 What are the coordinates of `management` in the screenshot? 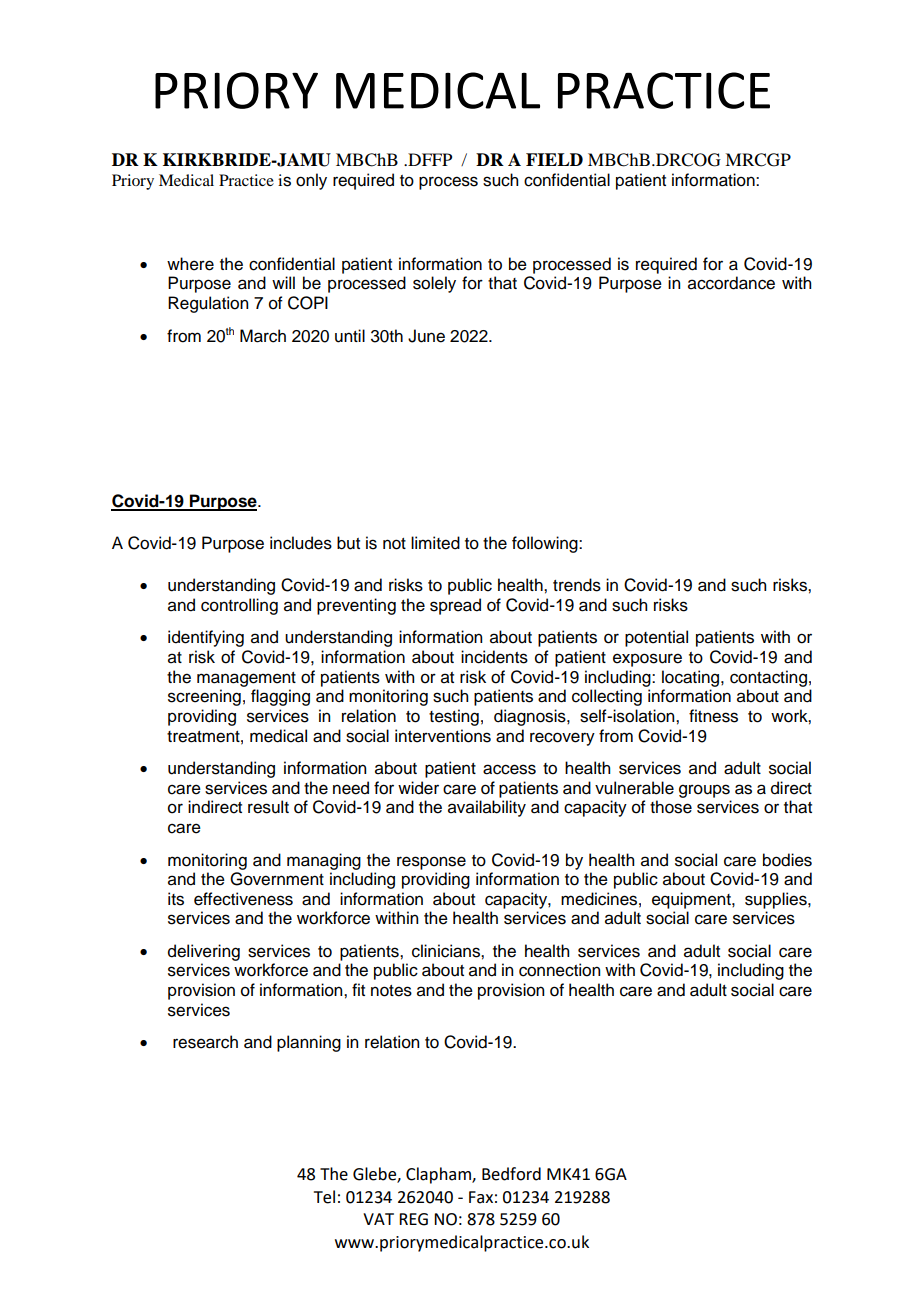 It's located at (246, 679).
